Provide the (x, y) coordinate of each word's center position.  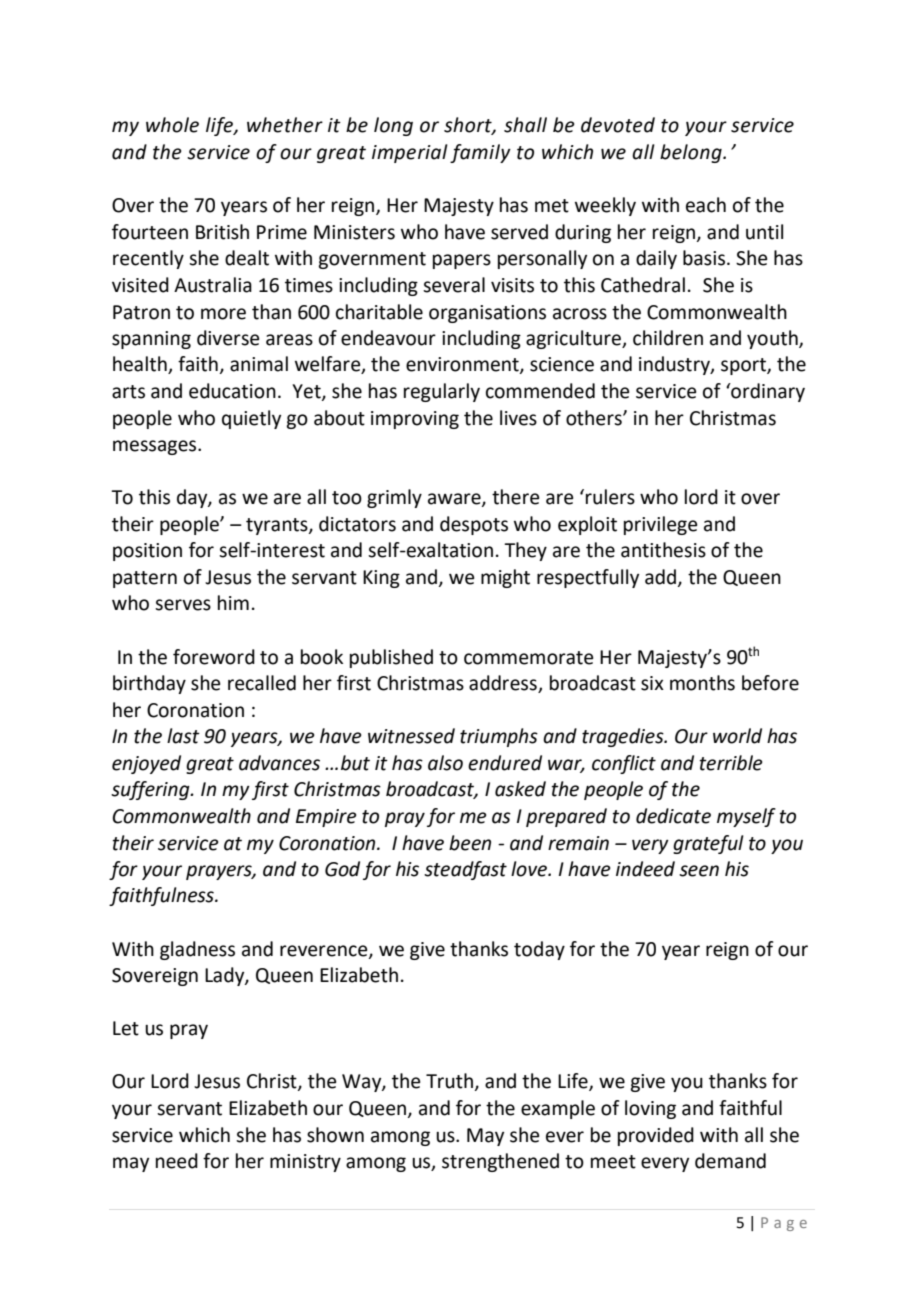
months (702, 683)
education (232, 391)
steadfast (465, 870)
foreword (214, 657)
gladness (197, 950)
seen (699, 871)
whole (172, 125)
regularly (442, 392)
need (177, 1161)
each (706, 205)
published (391, 658)
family (480, 153)
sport (744, 366)
